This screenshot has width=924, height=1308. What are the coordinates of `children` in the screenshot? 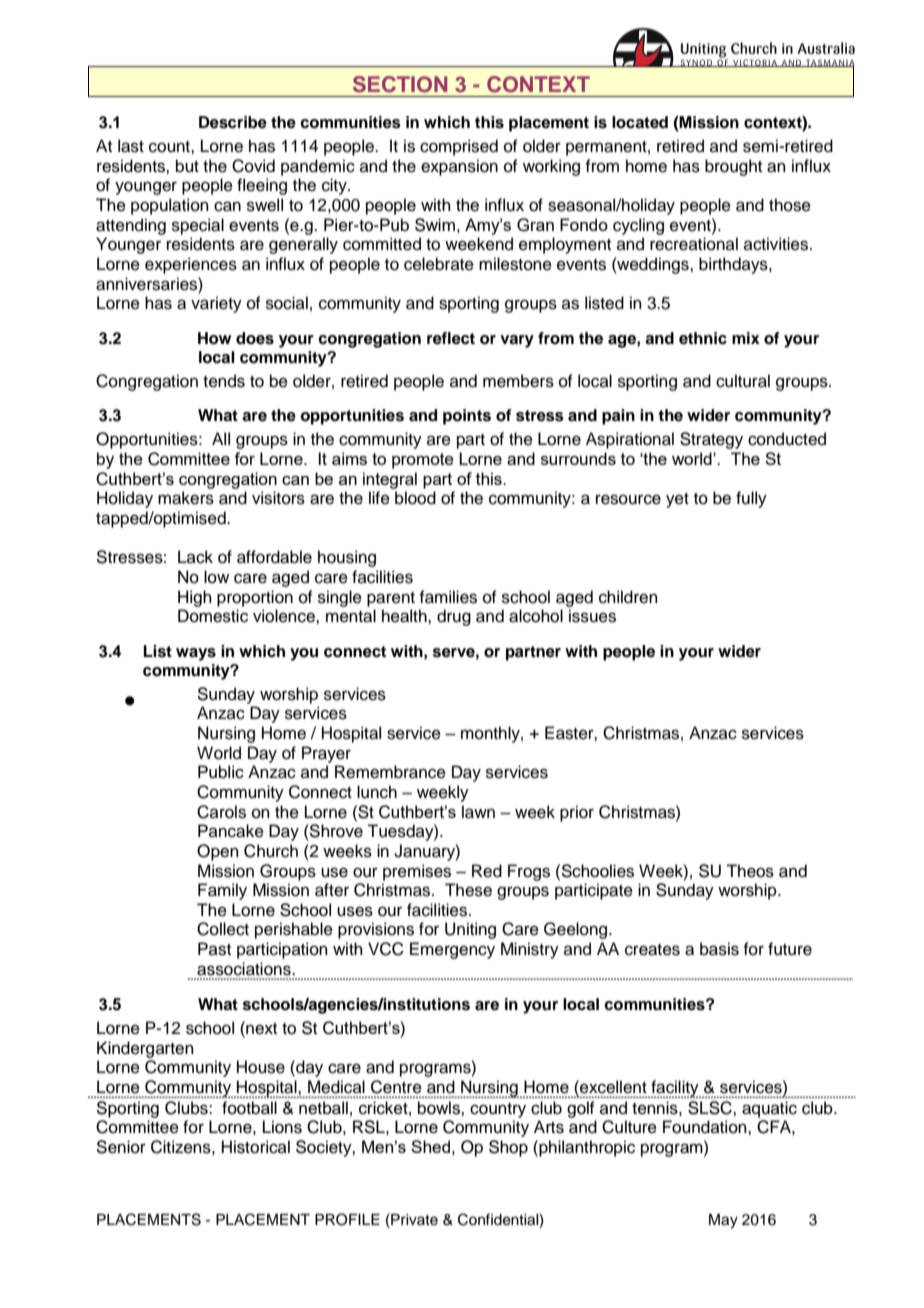 It's located at (628, 597).
